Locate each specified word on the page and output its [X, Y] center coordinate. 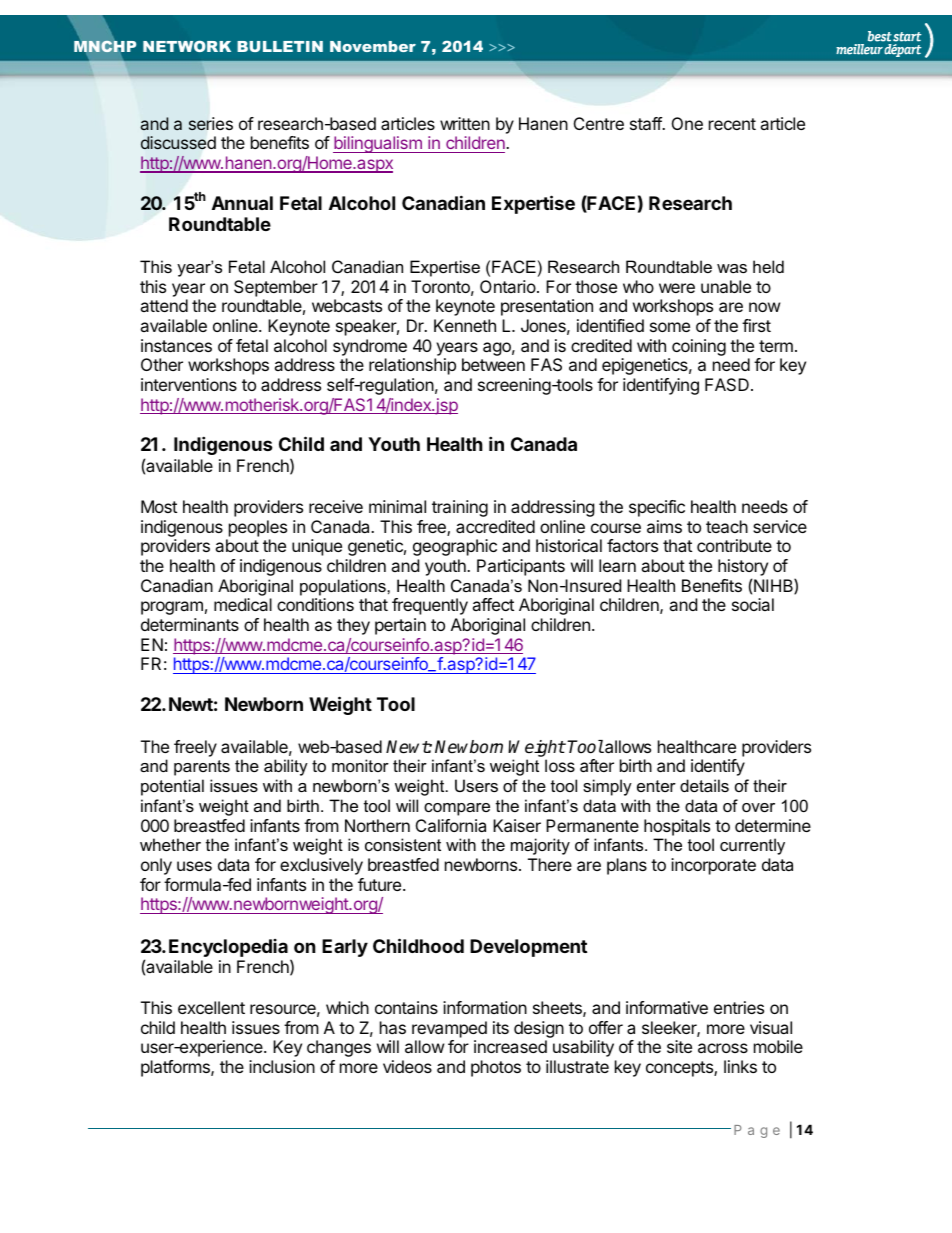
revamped [449, 1029]
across [723, 1048]
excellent [211, 1007]
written [465, 123]
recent [732, 124]
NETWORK [187, 46]
